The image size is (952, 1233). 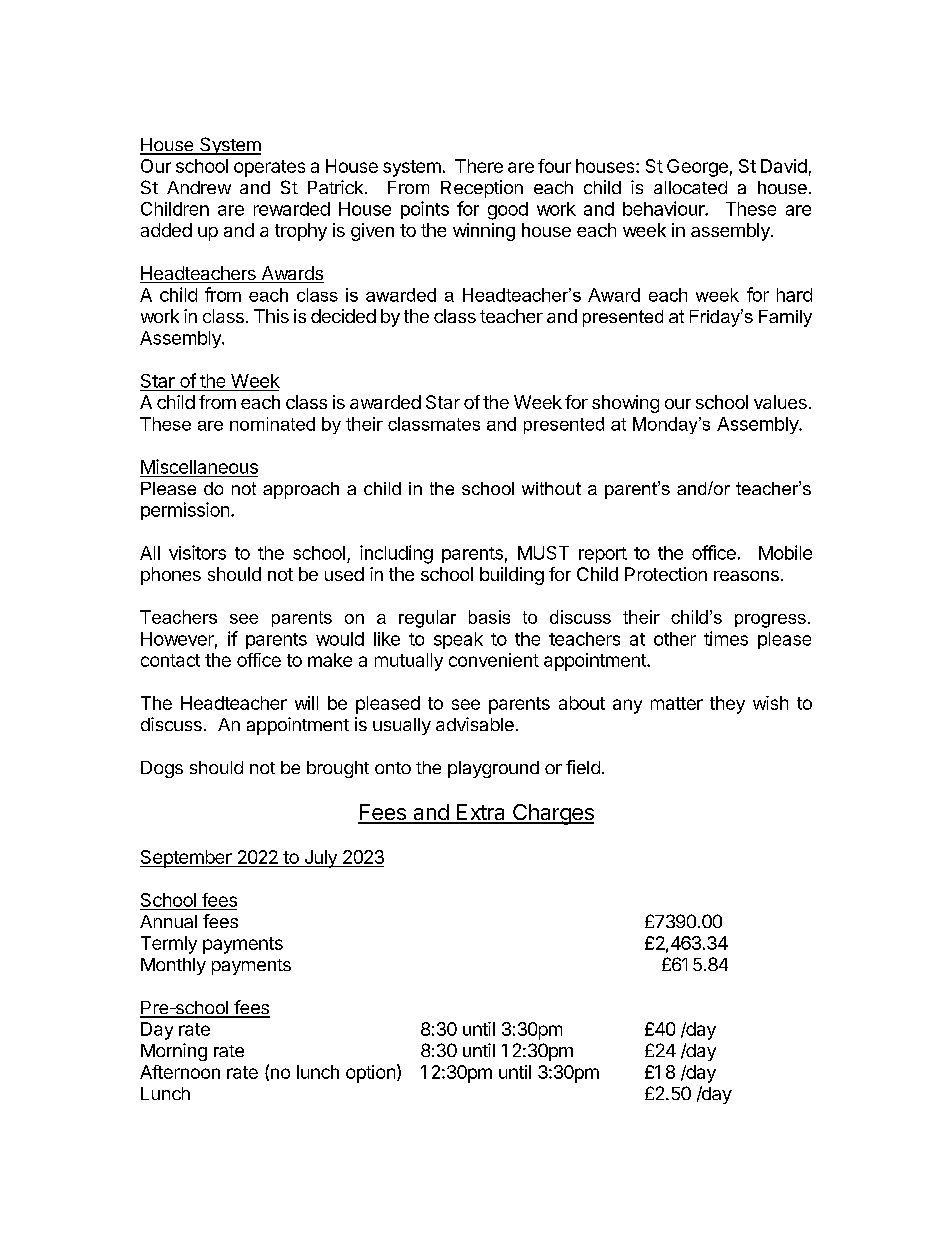 I want to click on basis, so click(x=489, y=617).
